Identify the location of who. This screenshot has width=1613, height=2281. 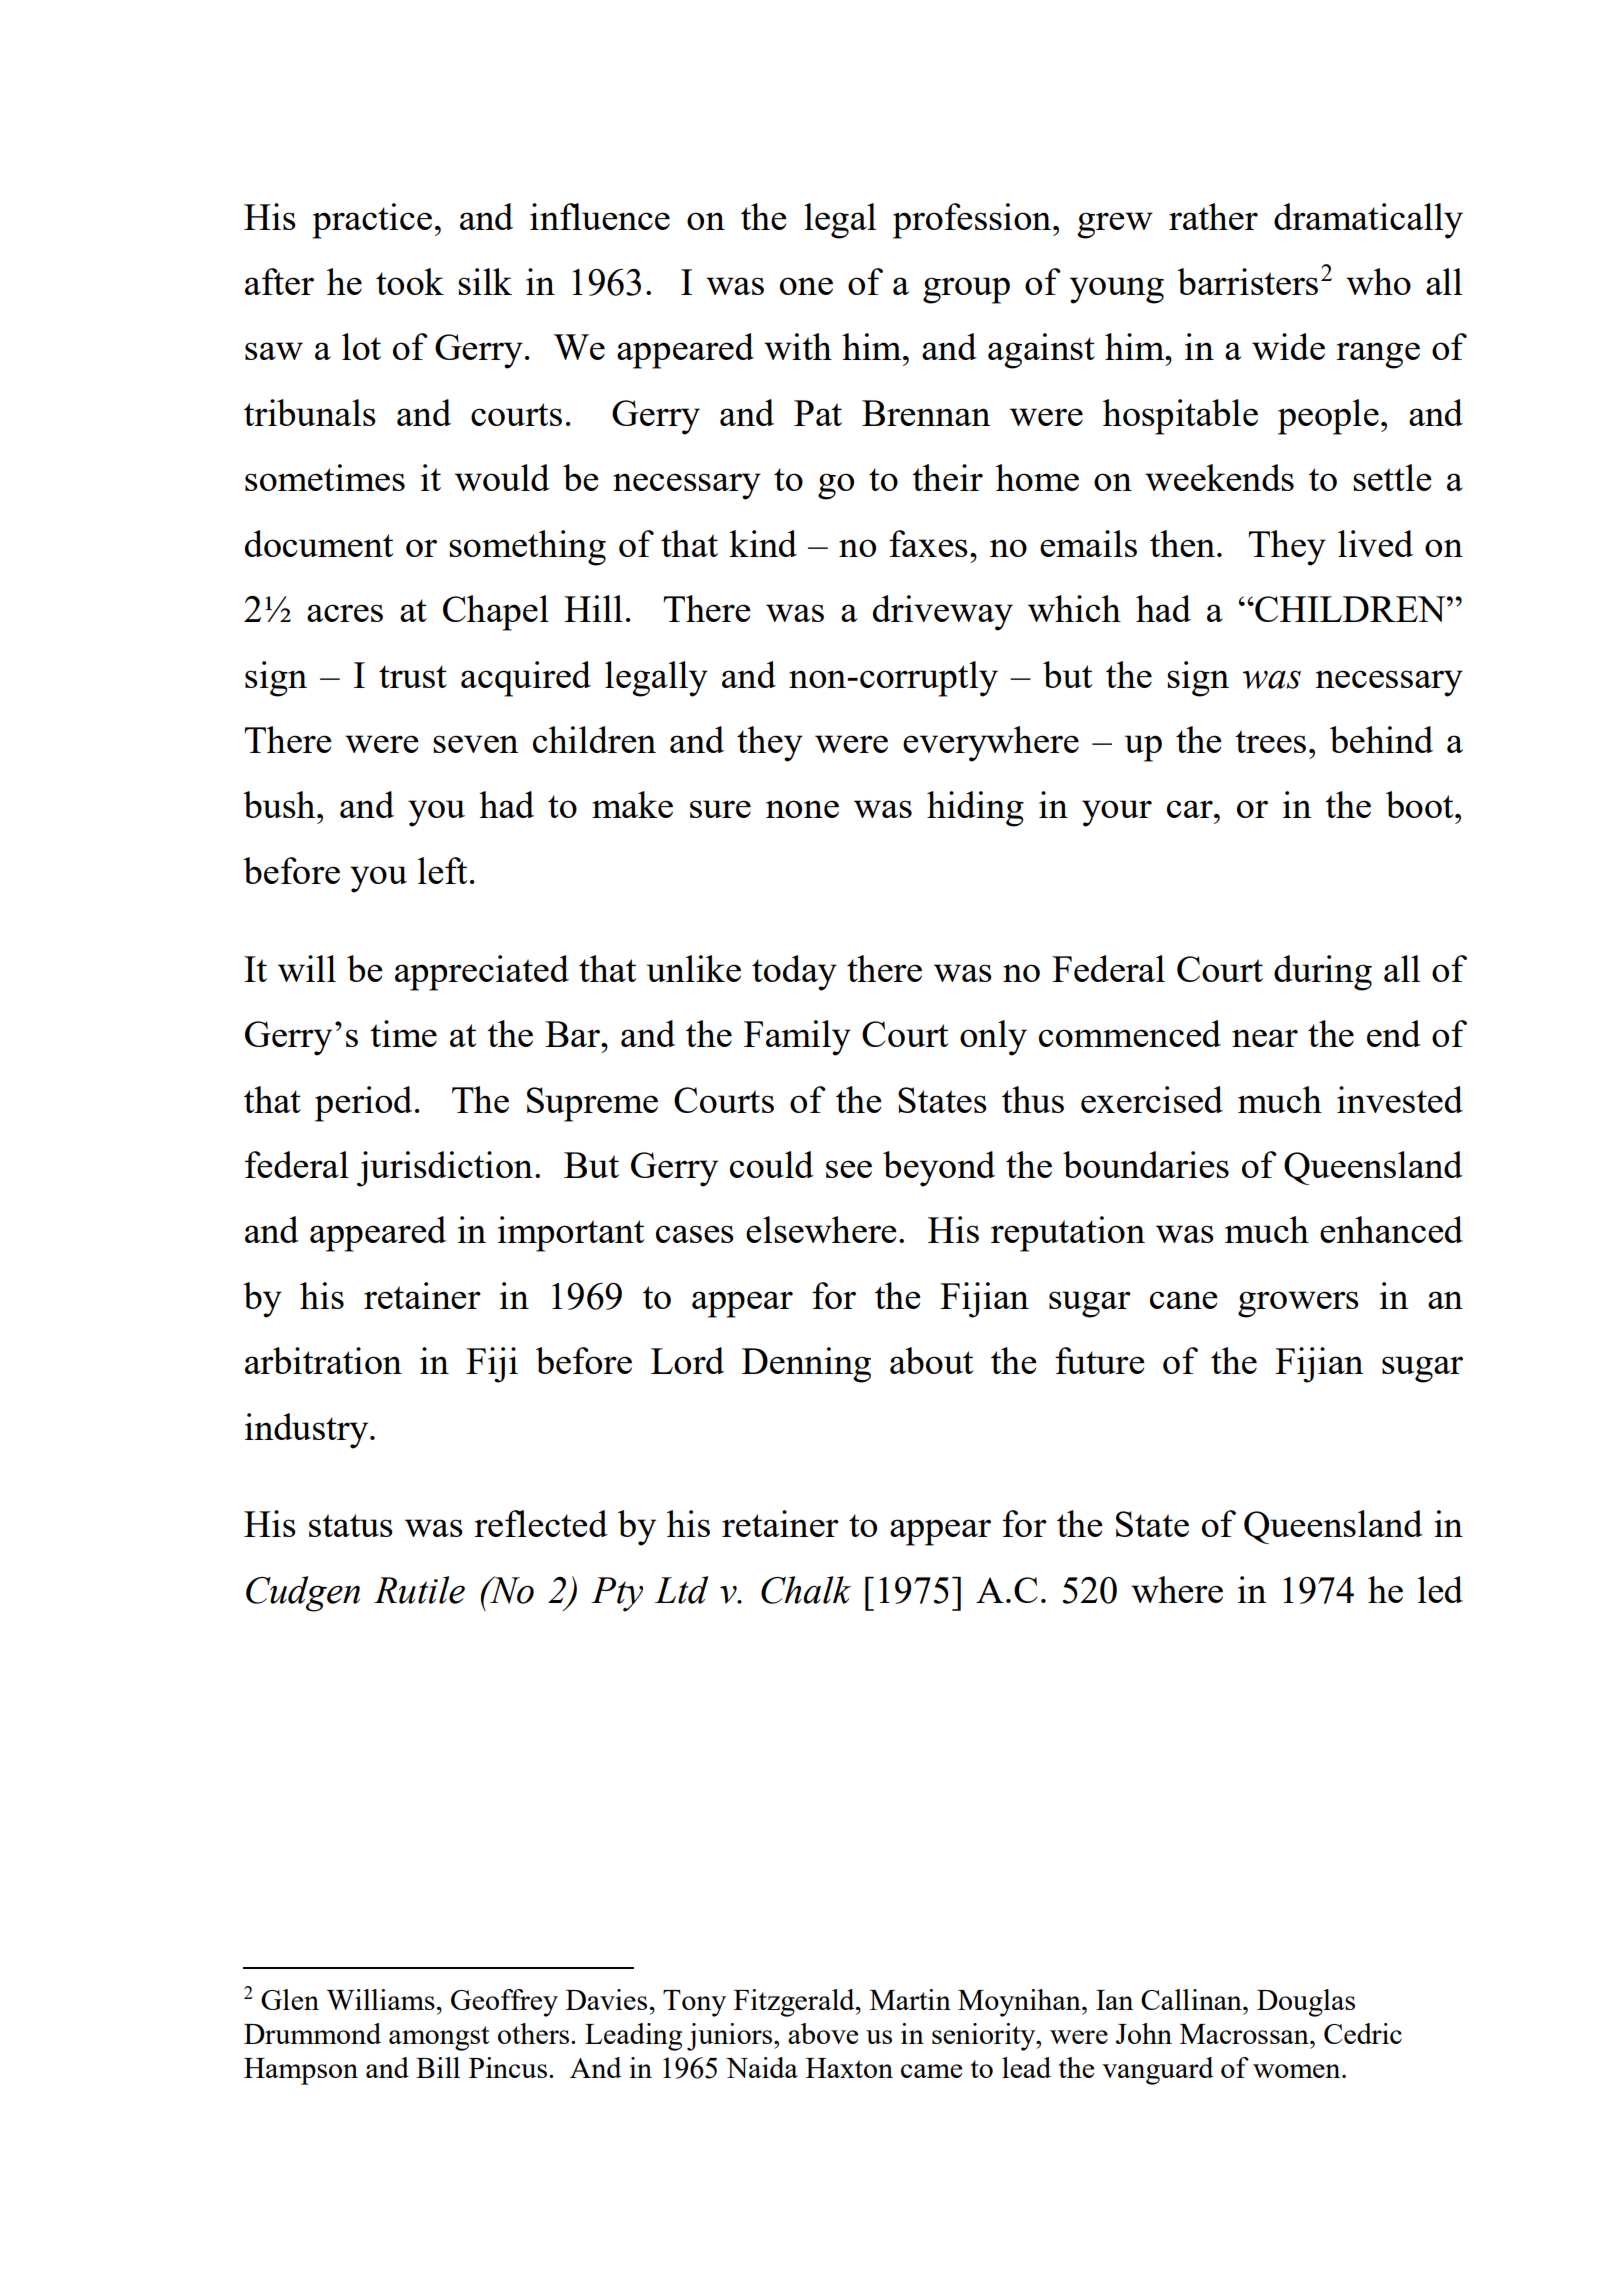
(1378, 281).
